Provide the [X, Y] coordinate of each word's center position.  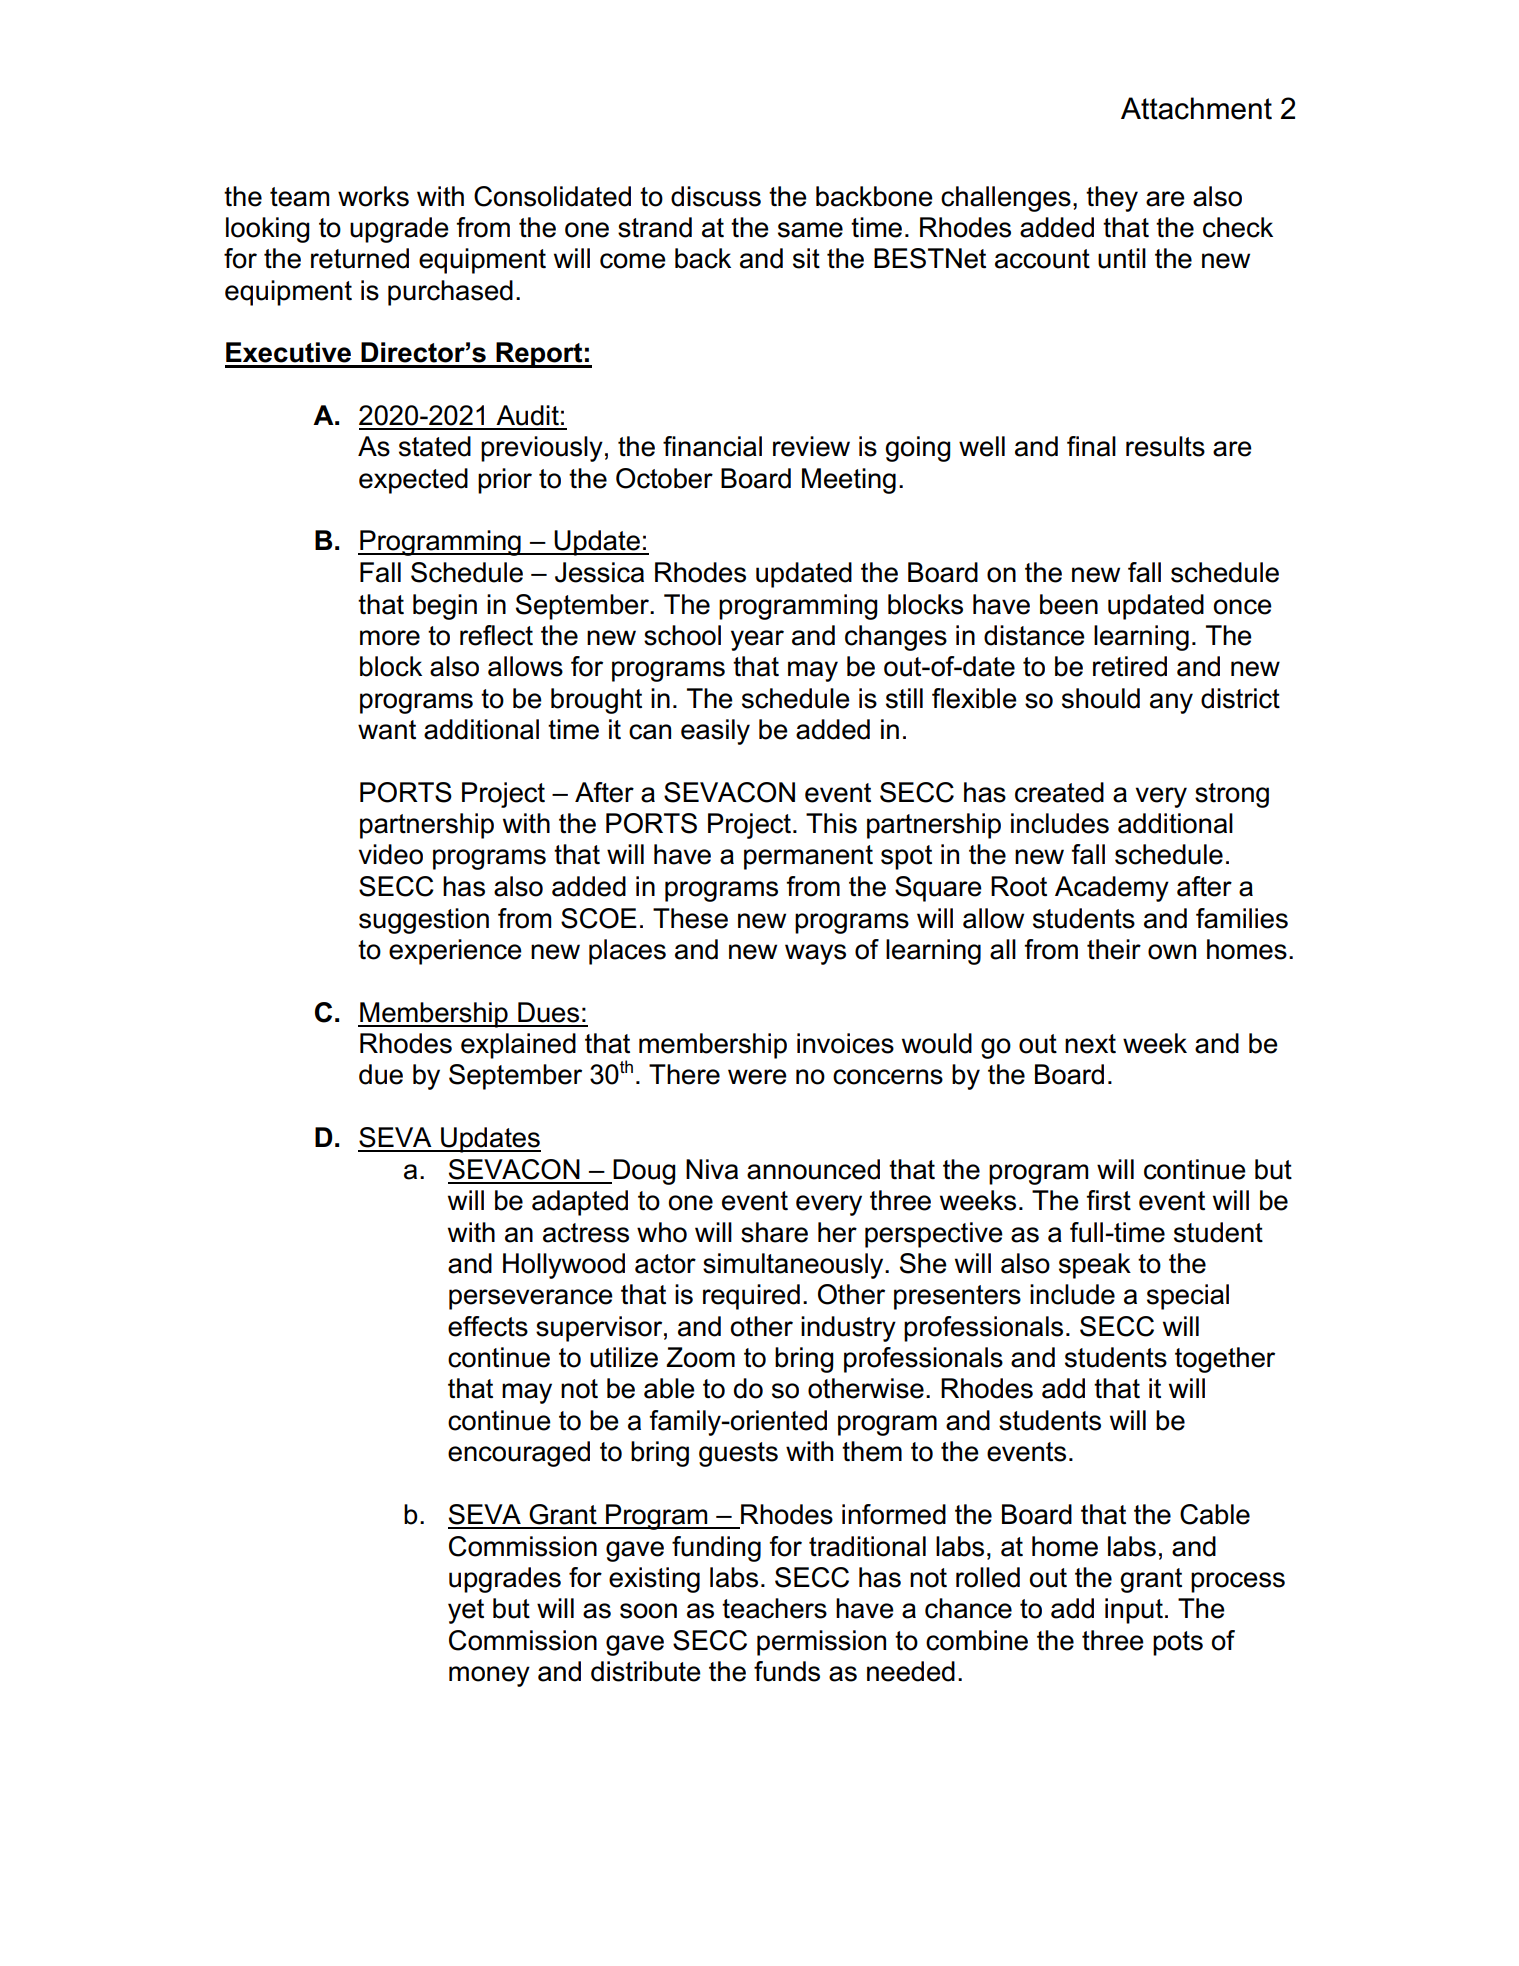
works [373, 196]
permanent [808, 857]
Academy [1112, 889]
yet [466, 1611]
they [1112, 199]
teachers [774, 1608]
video [391, 854]
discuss [716, 196]
